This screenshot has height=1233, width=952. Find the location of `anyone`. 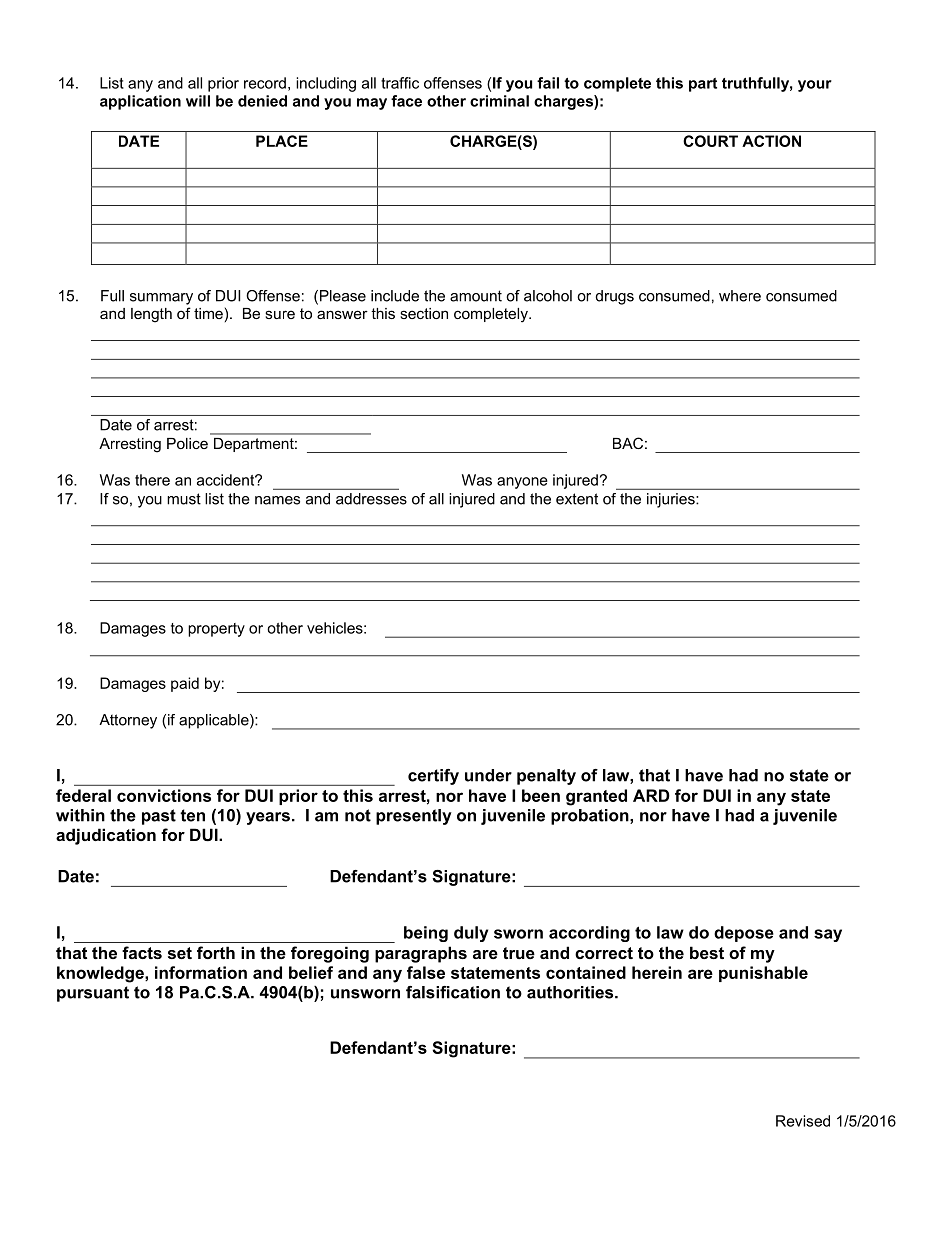

anyone is located at coordinates (522, 483).
